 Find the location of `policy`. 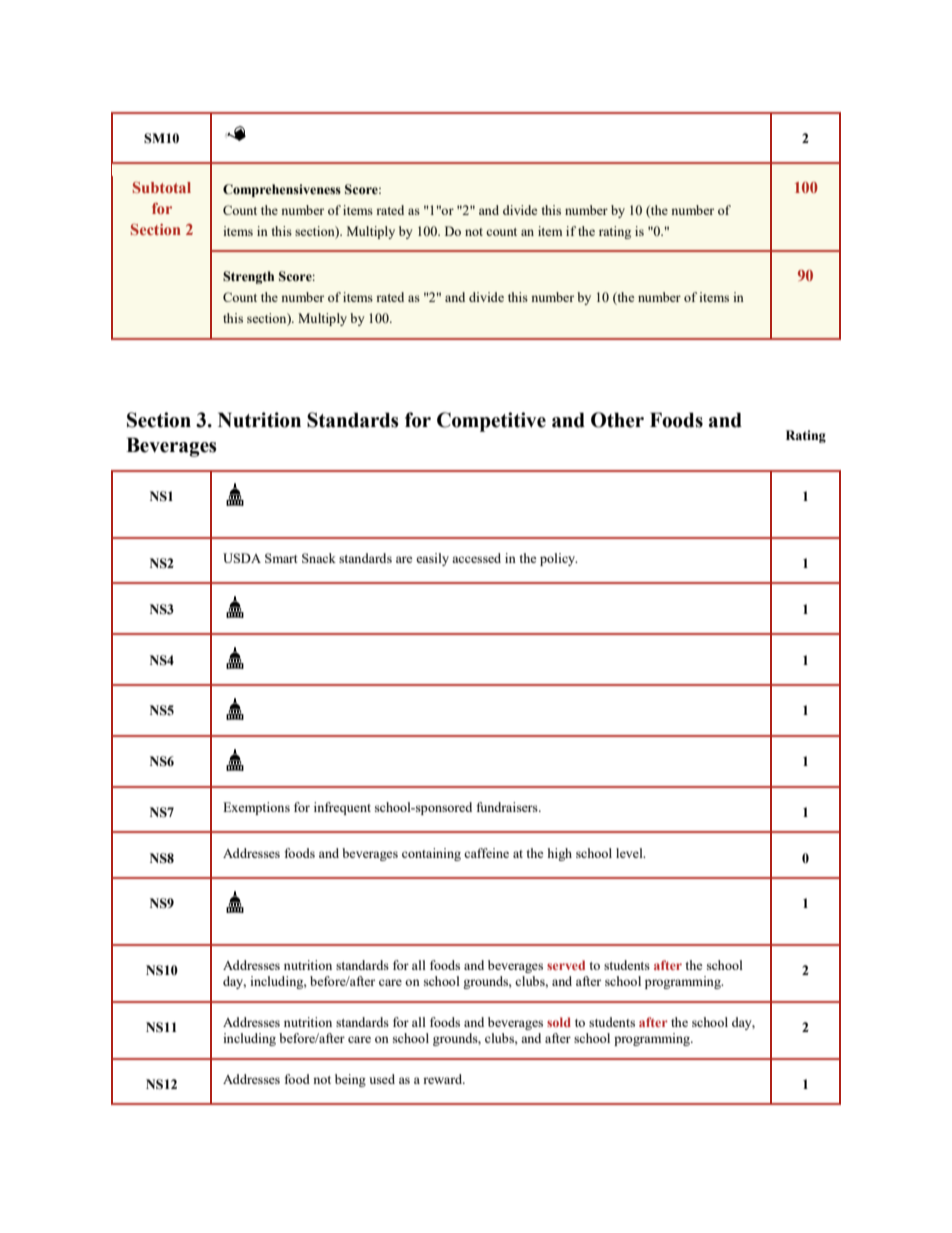

policy is located at coordinates (559, 559).
